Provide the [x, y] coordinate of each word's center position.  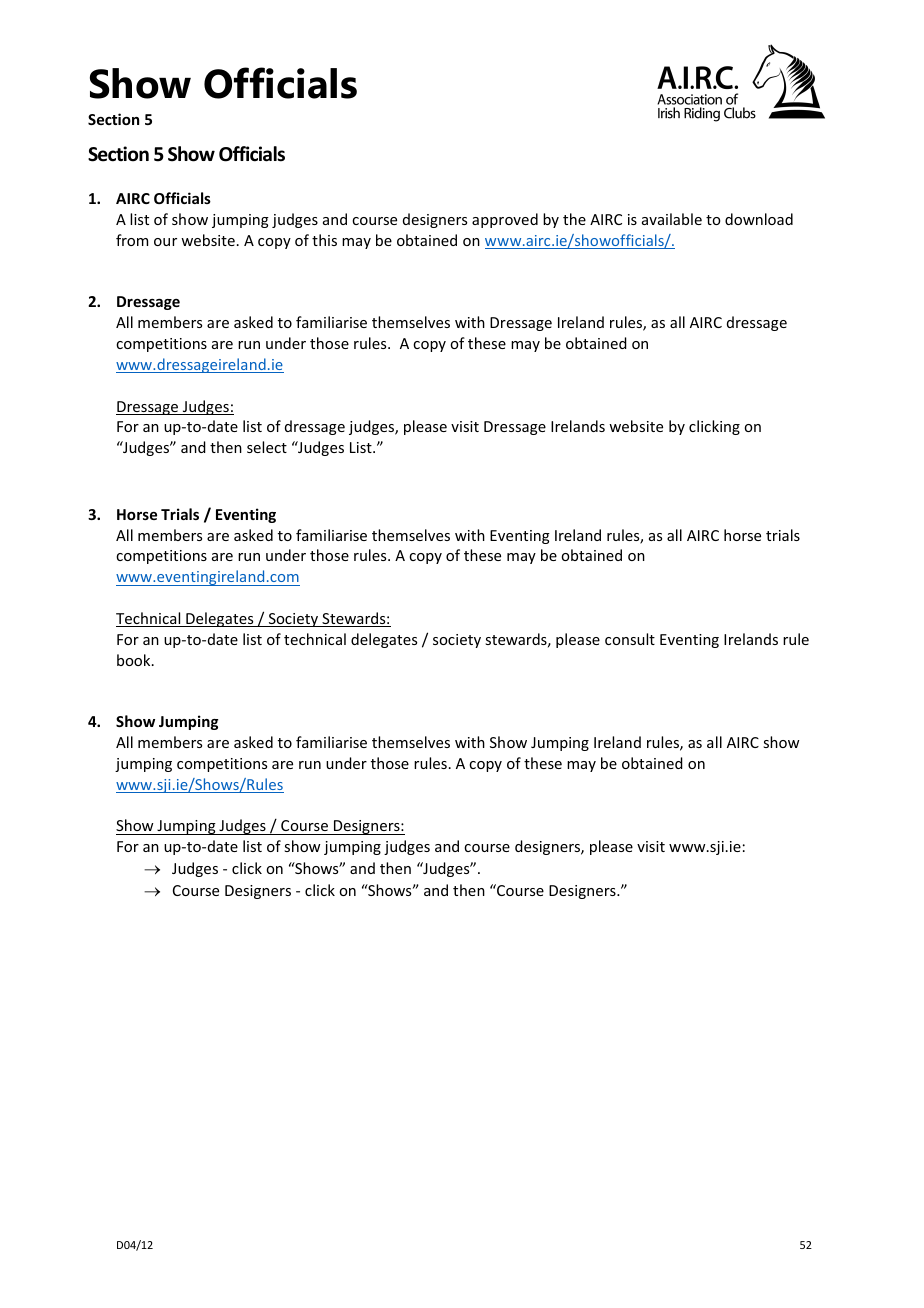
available [672, 219]
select [267, 447]
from [132, 240]
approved [505, 220]
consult [630, 639]
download [759, 219]
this [324, 240]
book [135, 660]
